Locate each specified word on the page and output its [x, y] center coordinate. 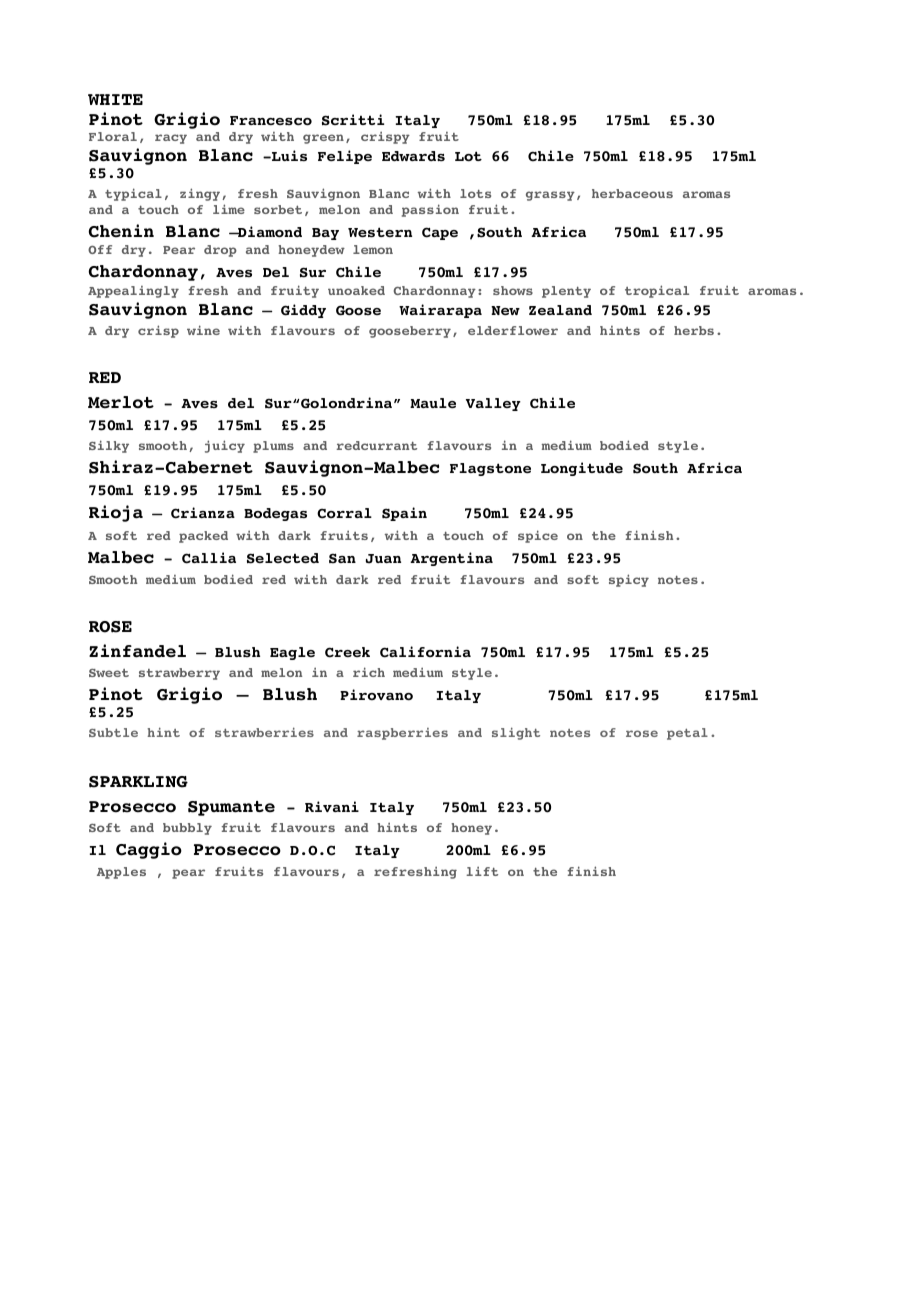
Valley [493, 404]
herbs [694, 330]
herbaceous [632, 193]
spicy [629, 580]
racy [171, 139]
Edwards [413, 156]
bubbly [187, 829]
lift [482, 871]
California [425, 652]
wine [203, 330]
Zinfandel [137, 651]
